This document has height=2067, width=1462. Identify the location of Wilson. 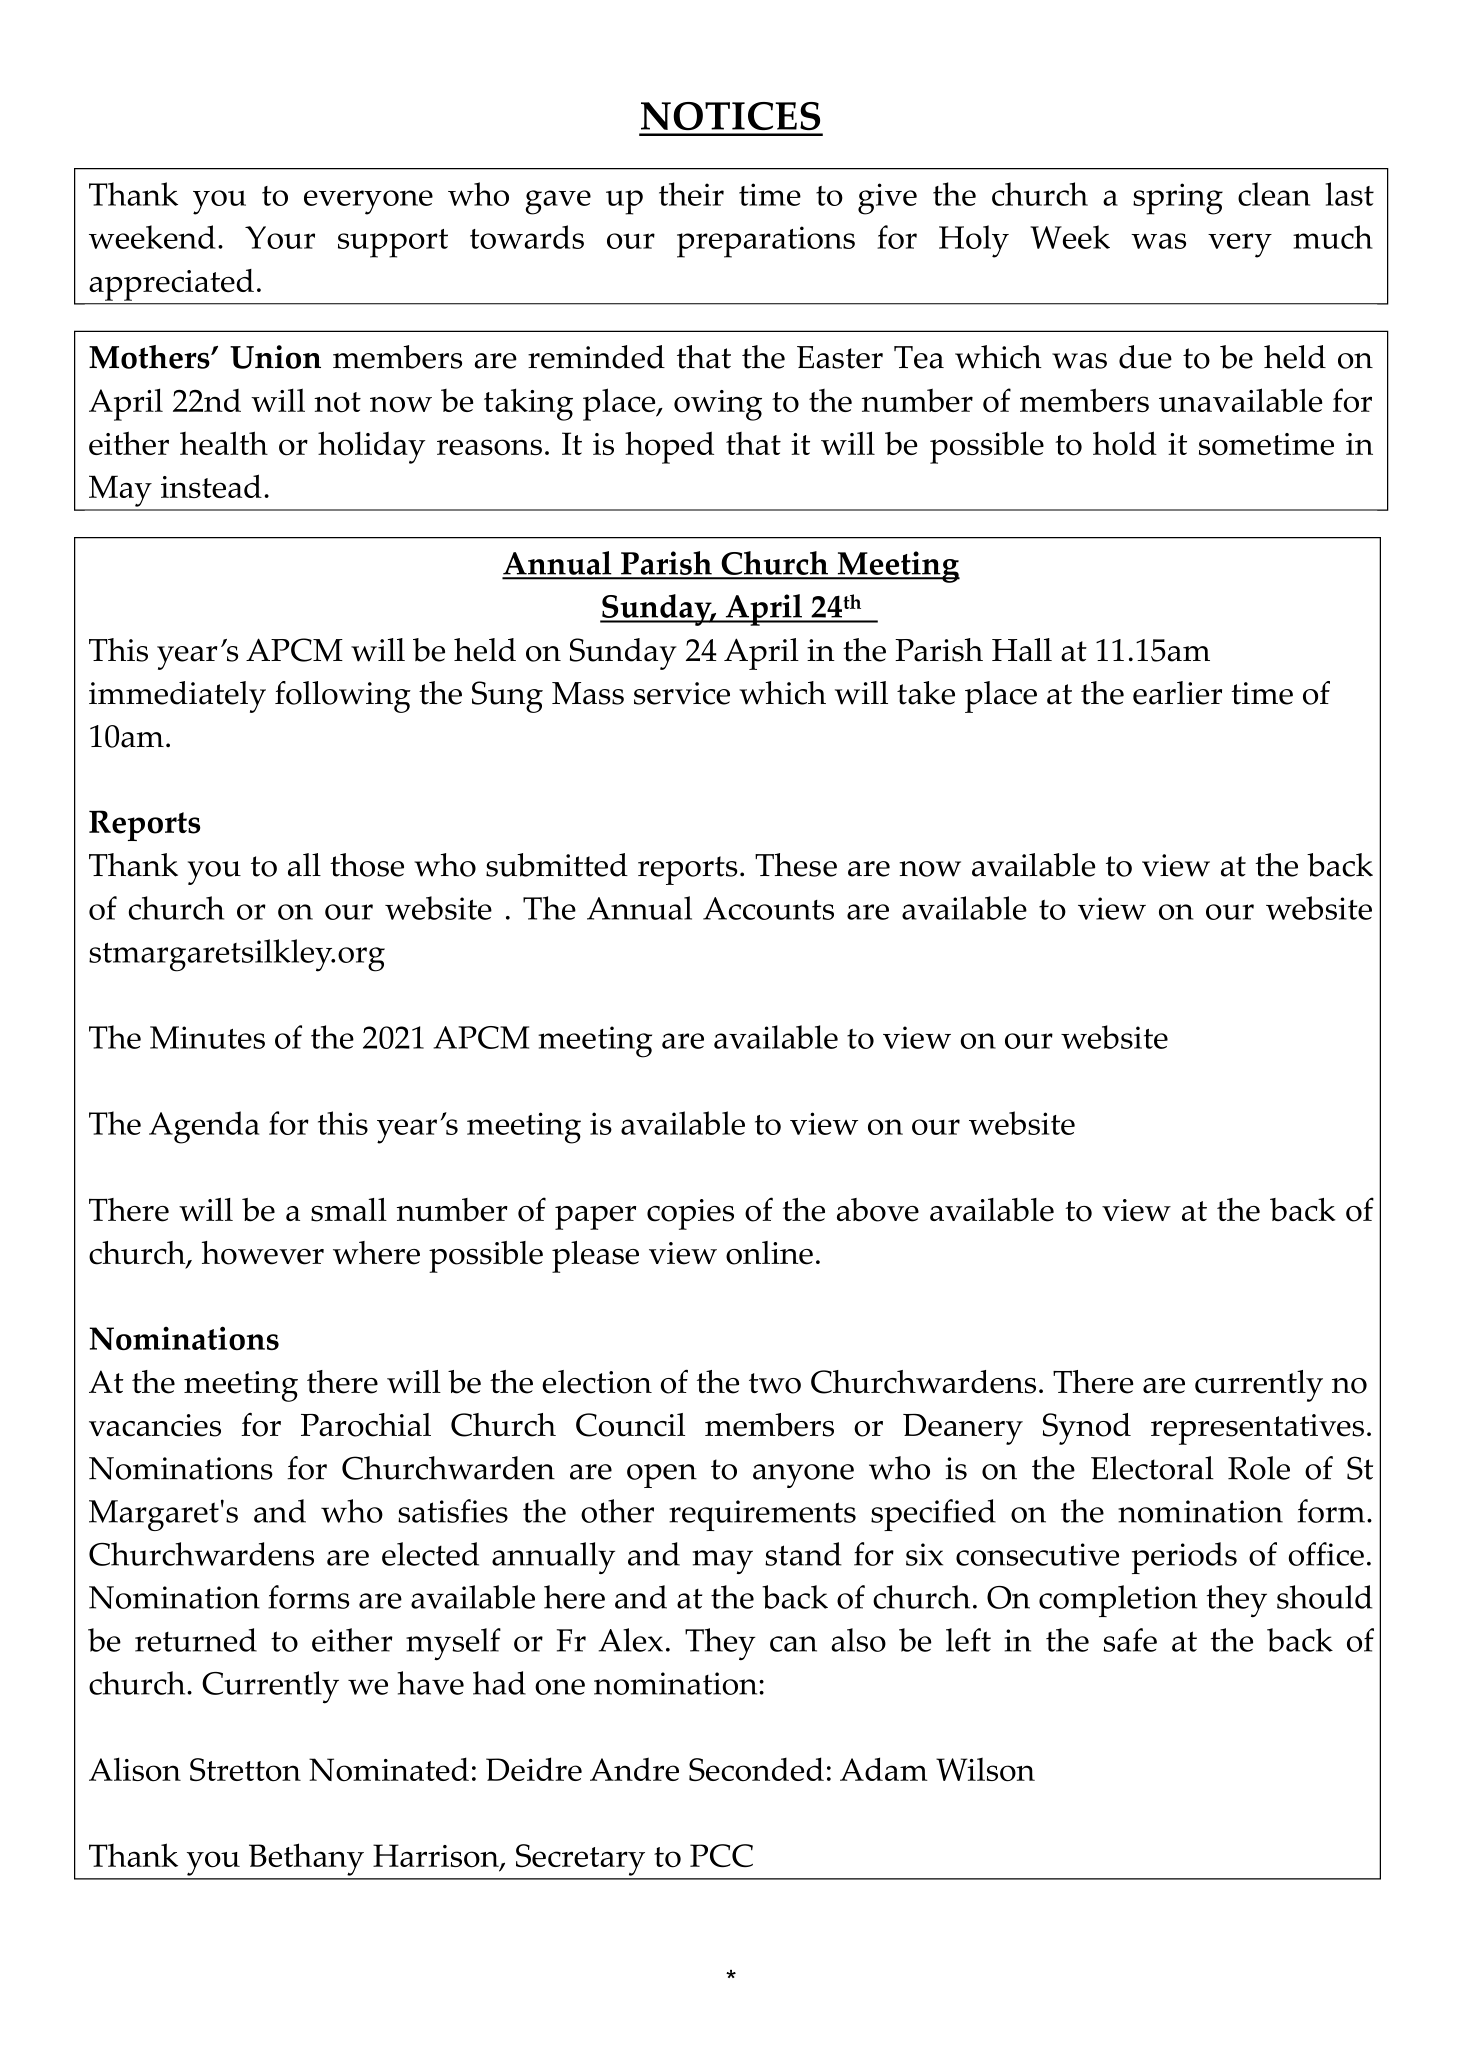
(985, 1769).
